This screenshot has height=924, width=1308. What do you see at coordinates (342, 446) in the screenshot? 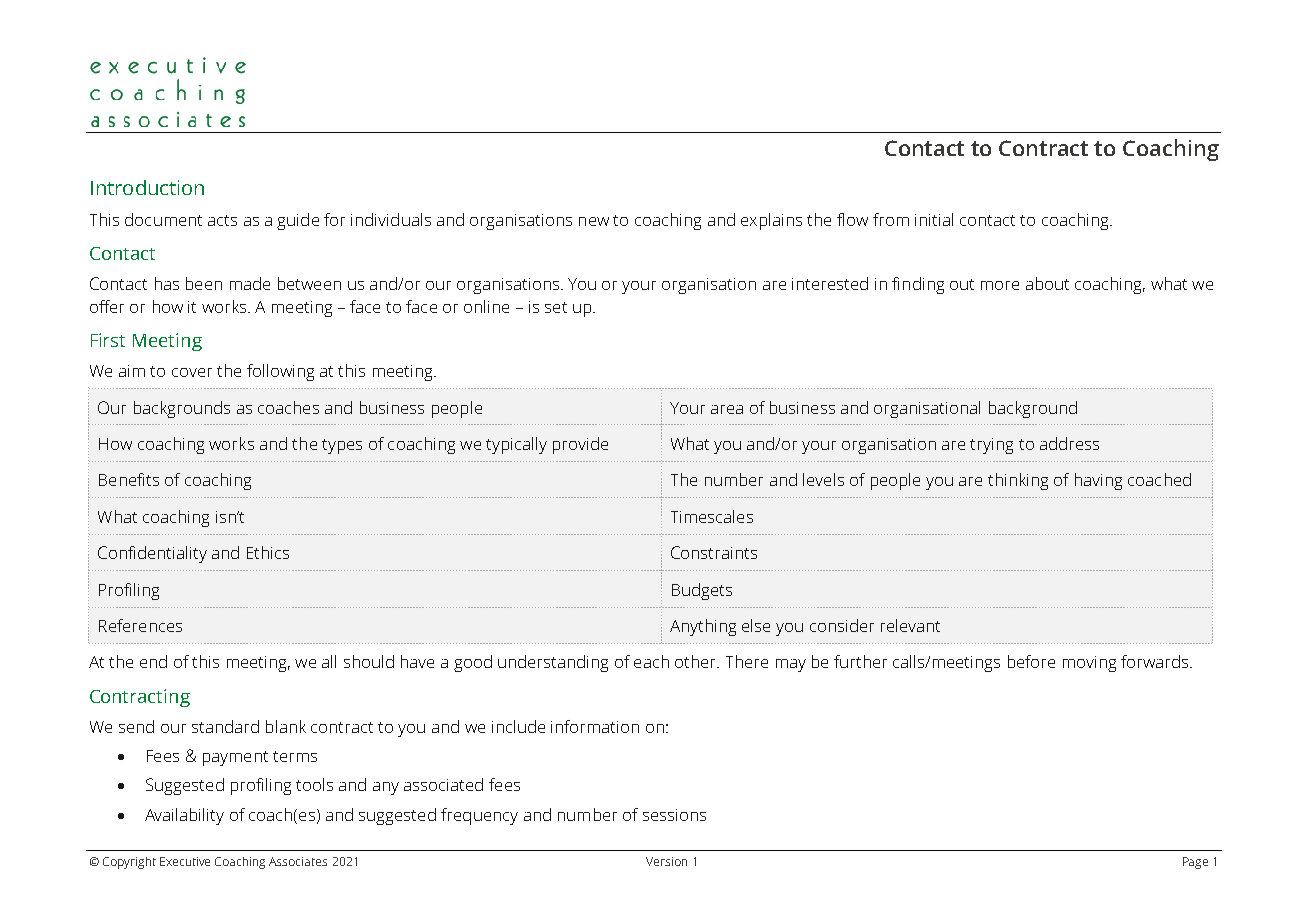
I see `types` at bounding box center [342, 446].
